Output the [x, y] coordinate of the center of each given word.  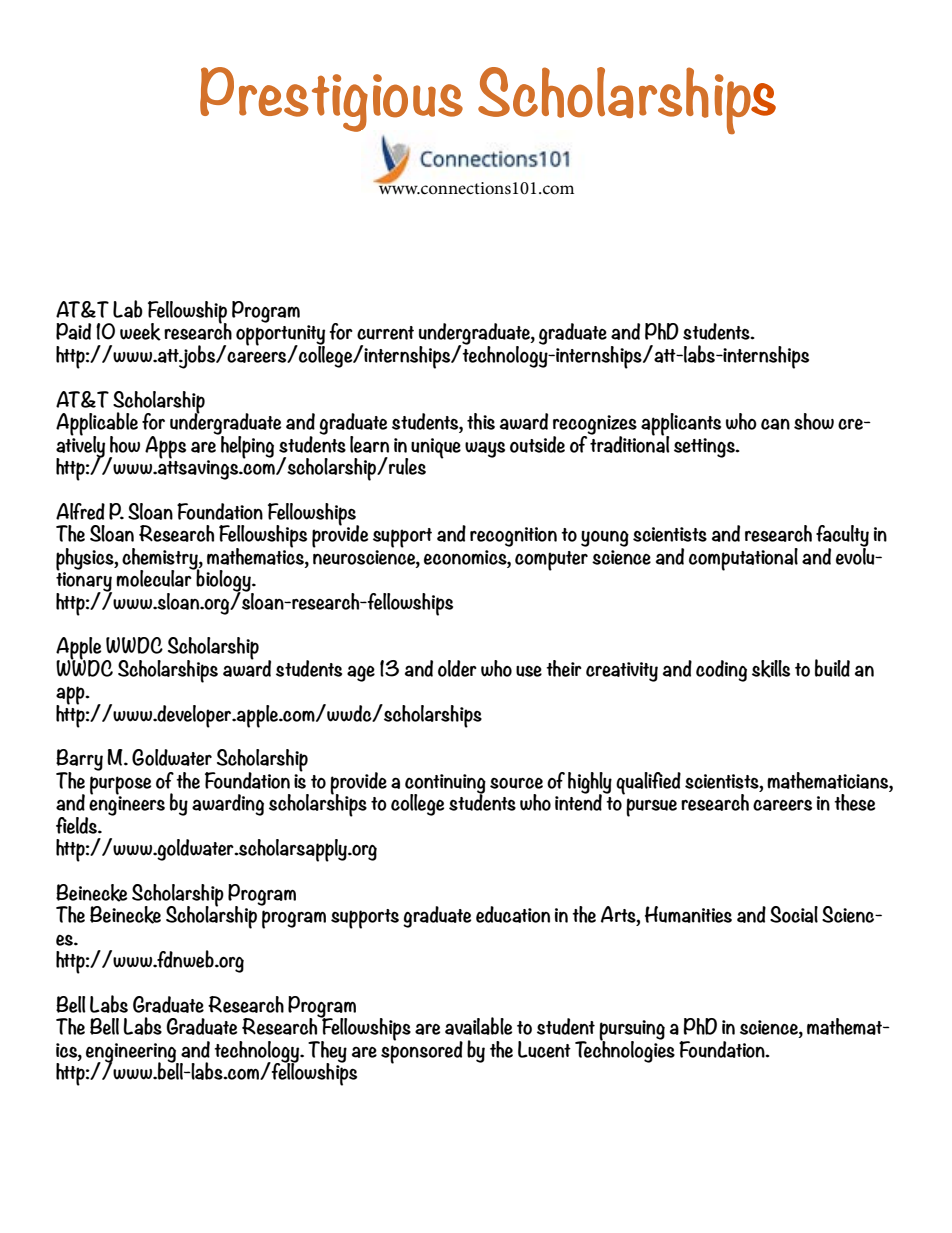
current [385, 333]
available [478, 1026]
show [814, 421]
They [327, 1053]
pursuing [632, 1031]
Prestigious [331, 99]
